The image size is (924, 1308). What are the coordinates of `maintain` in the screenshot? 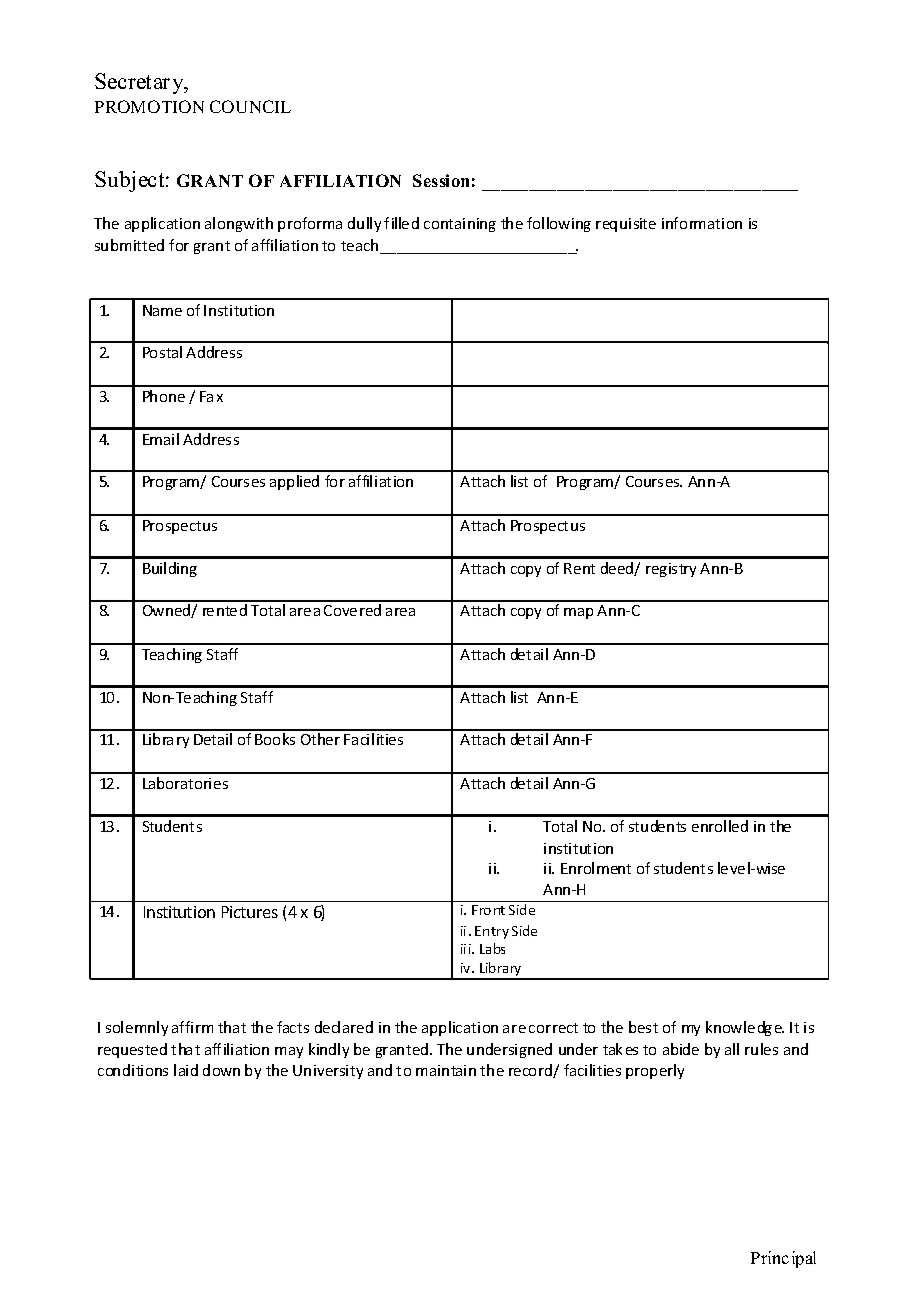 It's located at (446, 1070).
